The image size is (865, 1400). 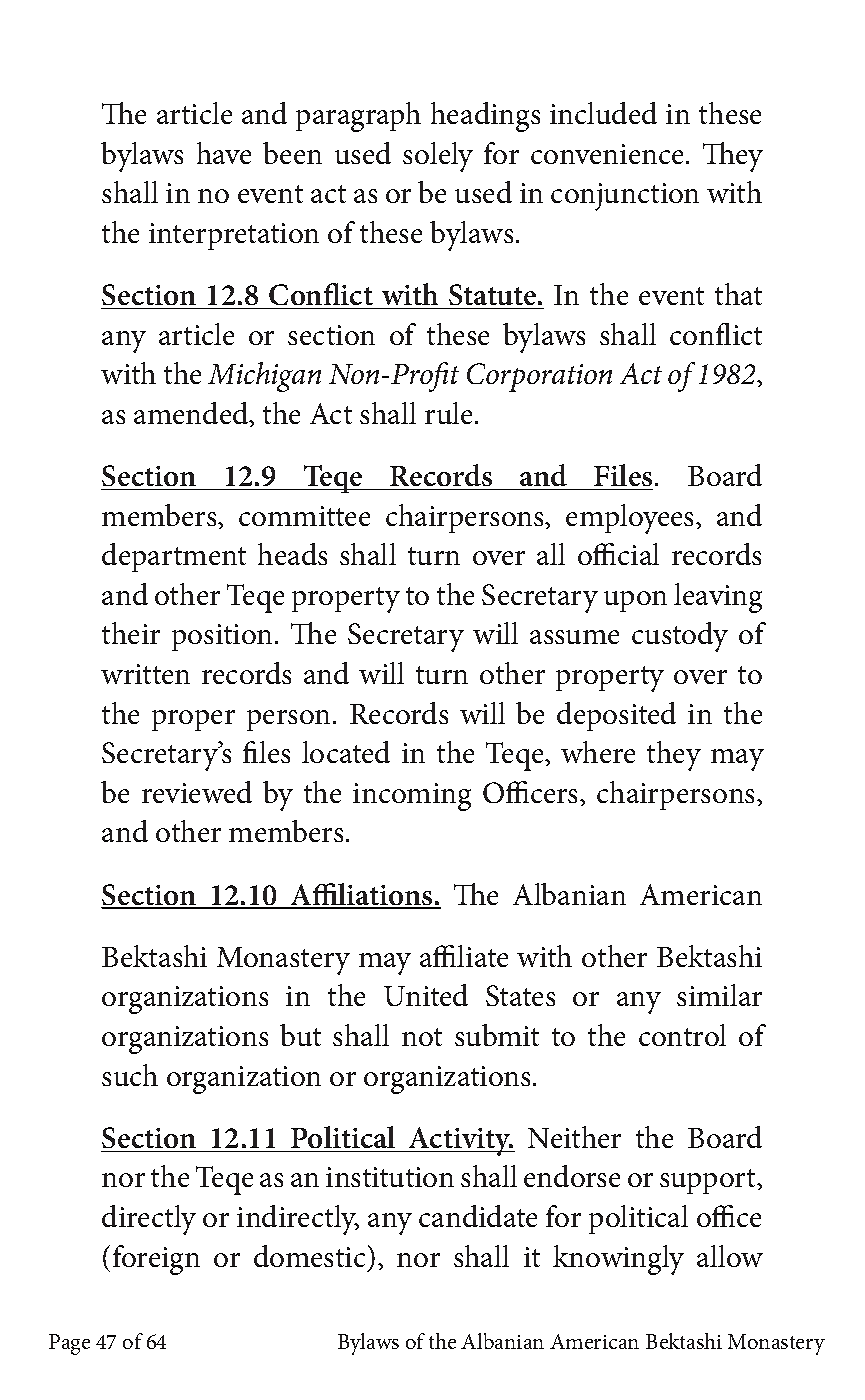 I want to click on foreign, so click(x=156, y=1260).
